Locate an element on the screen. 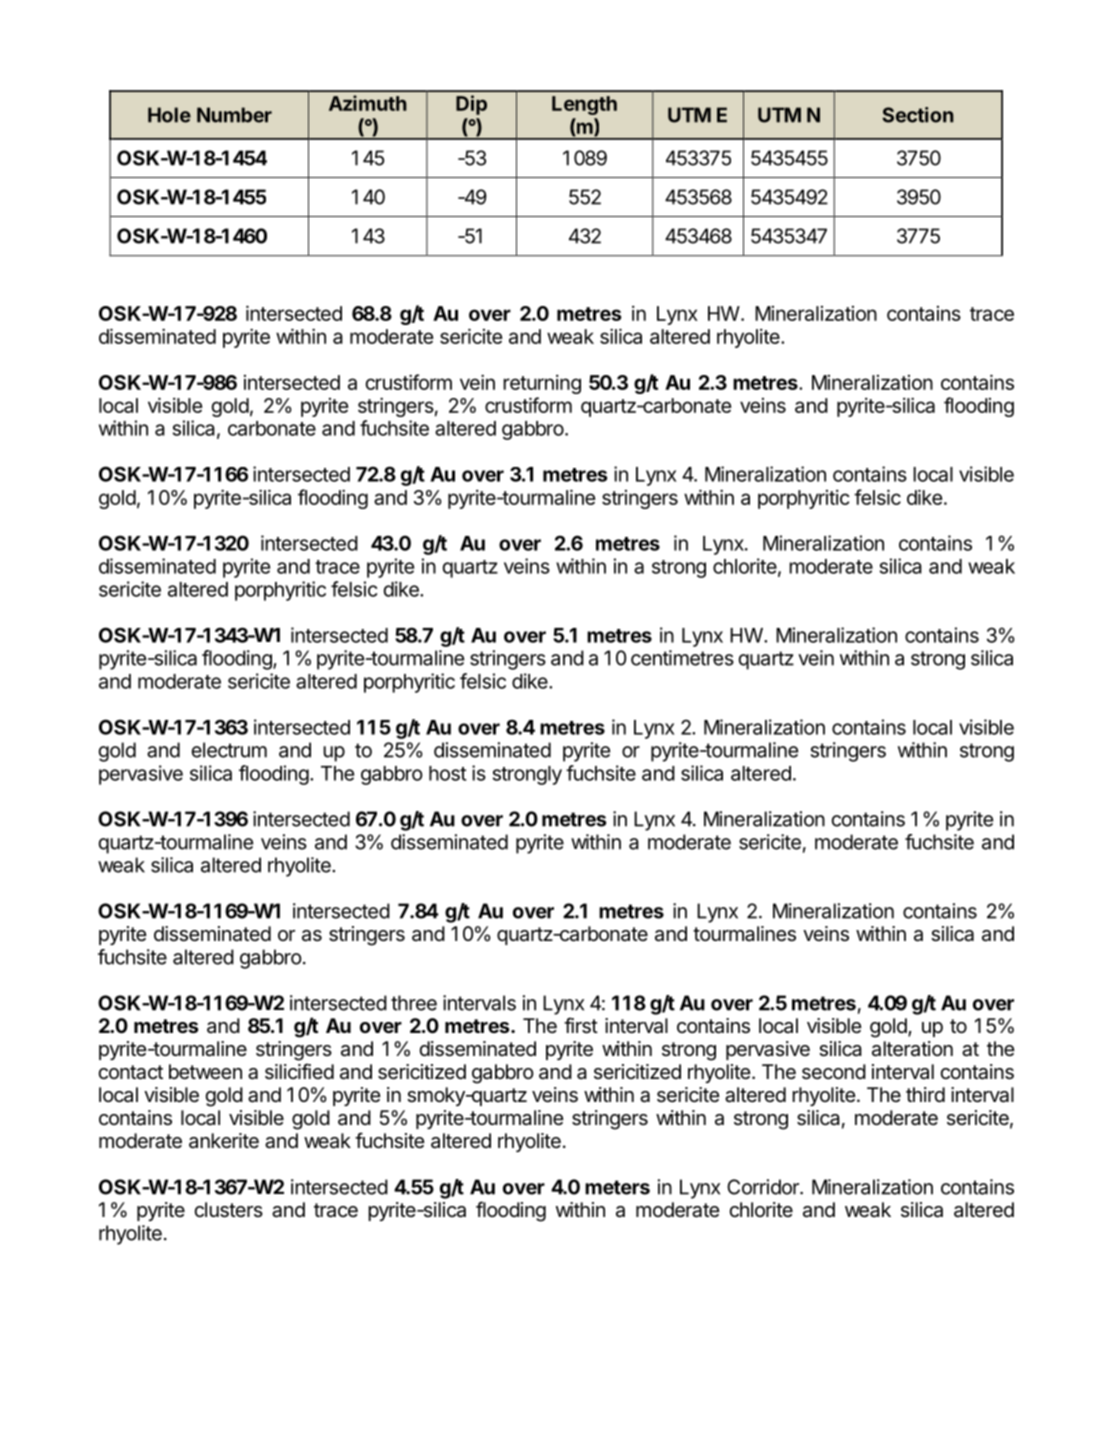  Section is located at coordinates (918, 115).
